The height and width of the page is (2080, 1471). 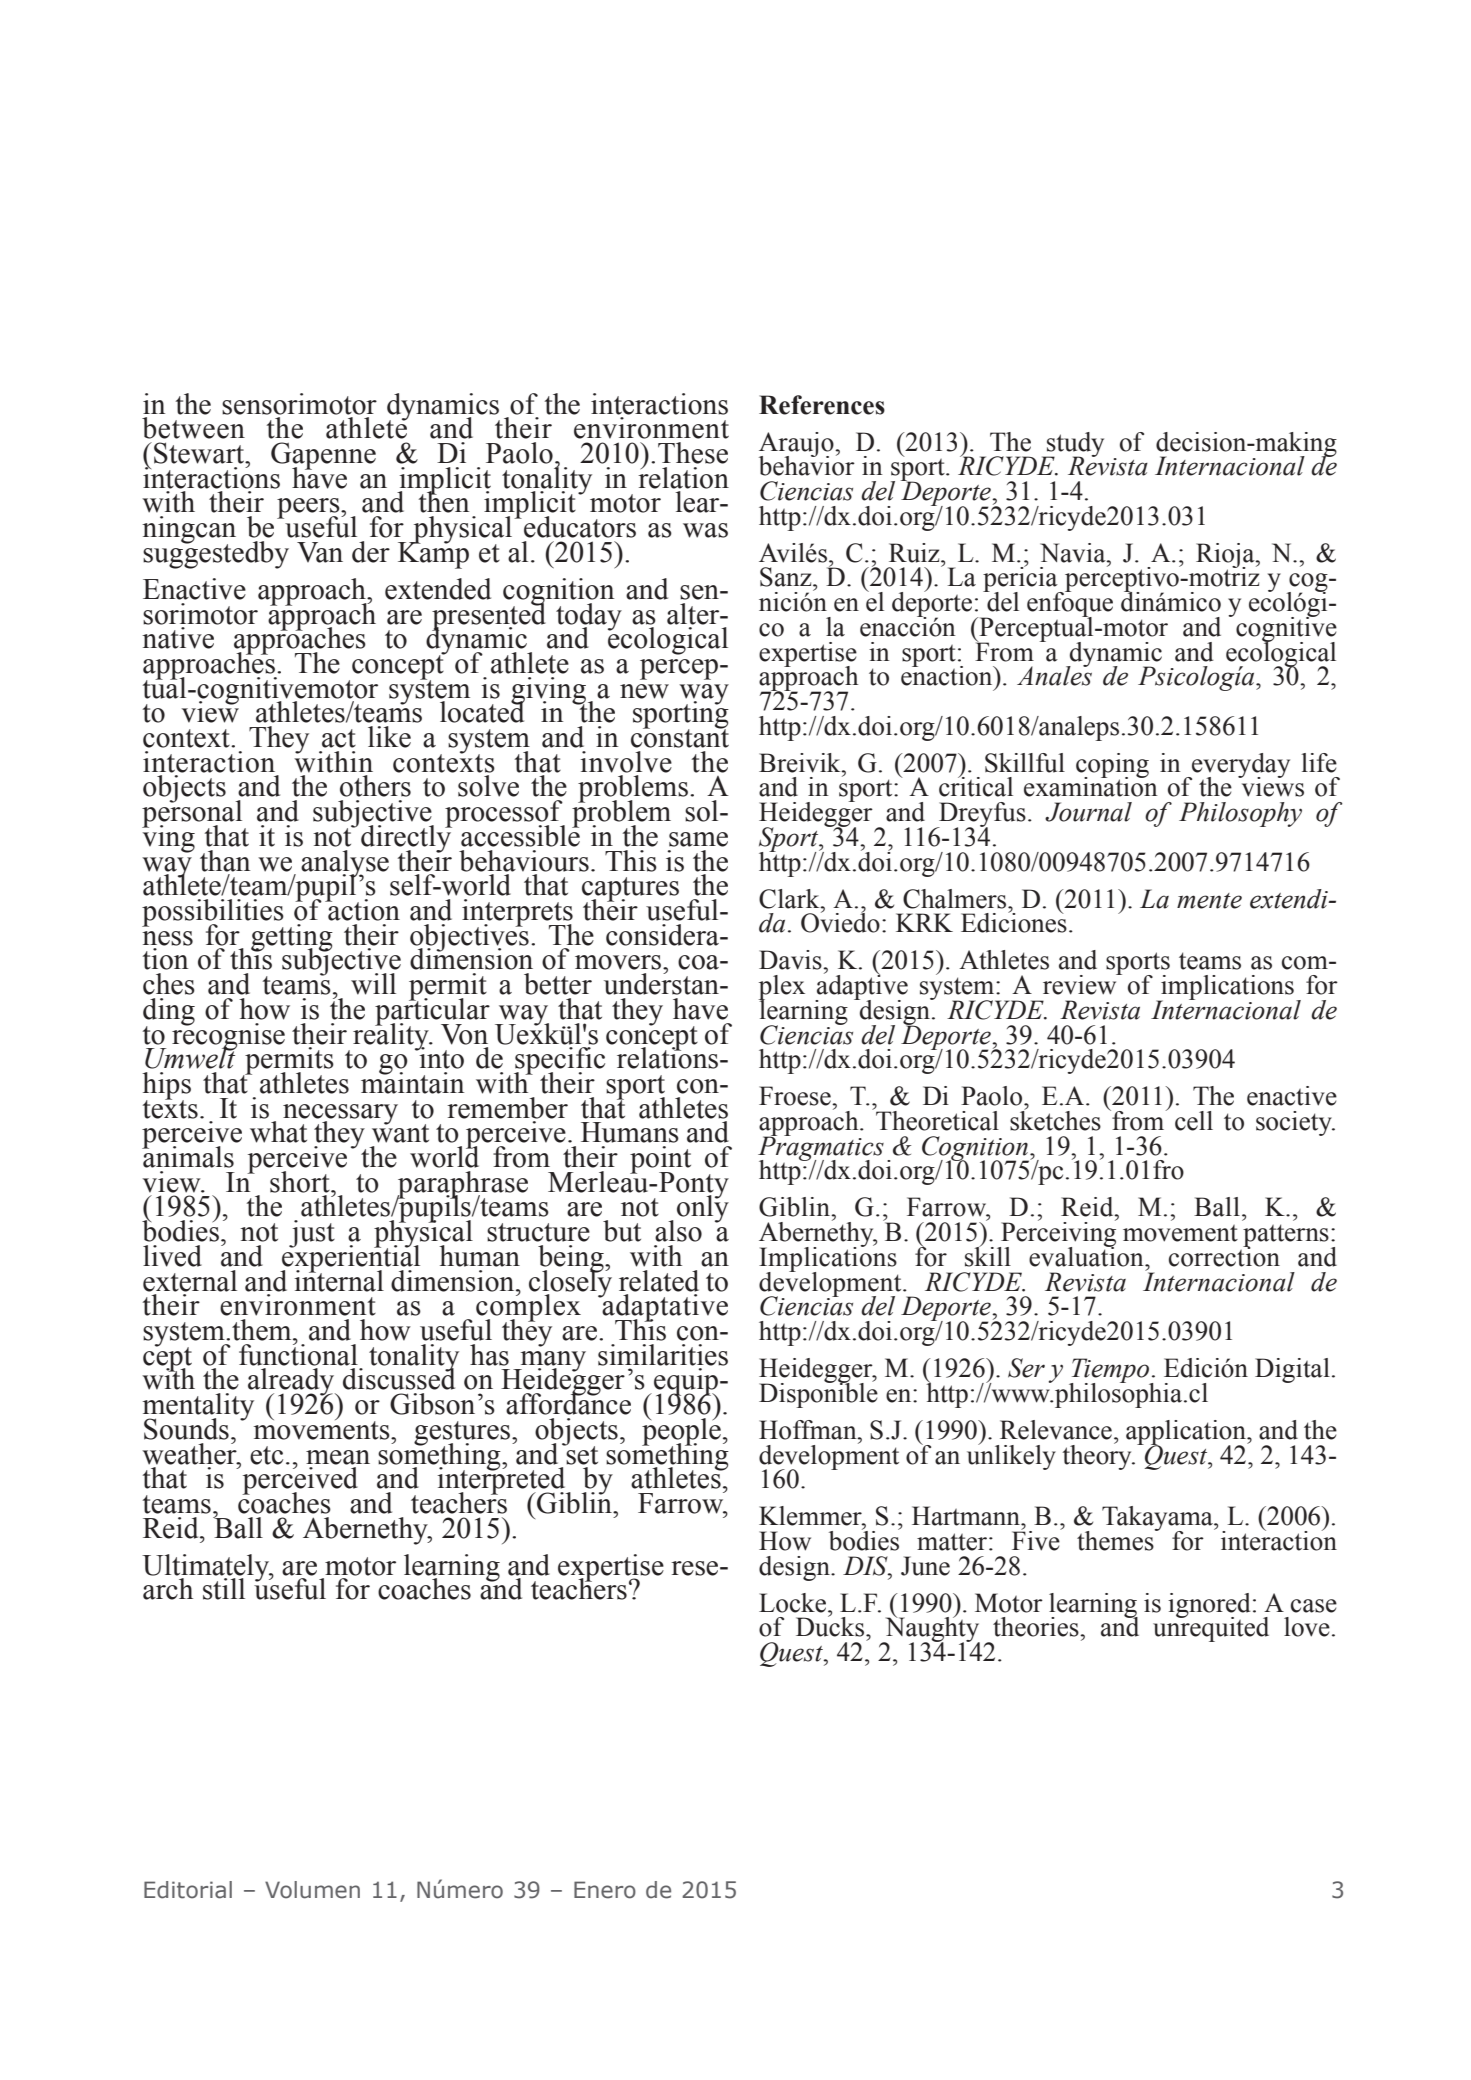 I want to click on cell, so click(x=1194, y=1121).
